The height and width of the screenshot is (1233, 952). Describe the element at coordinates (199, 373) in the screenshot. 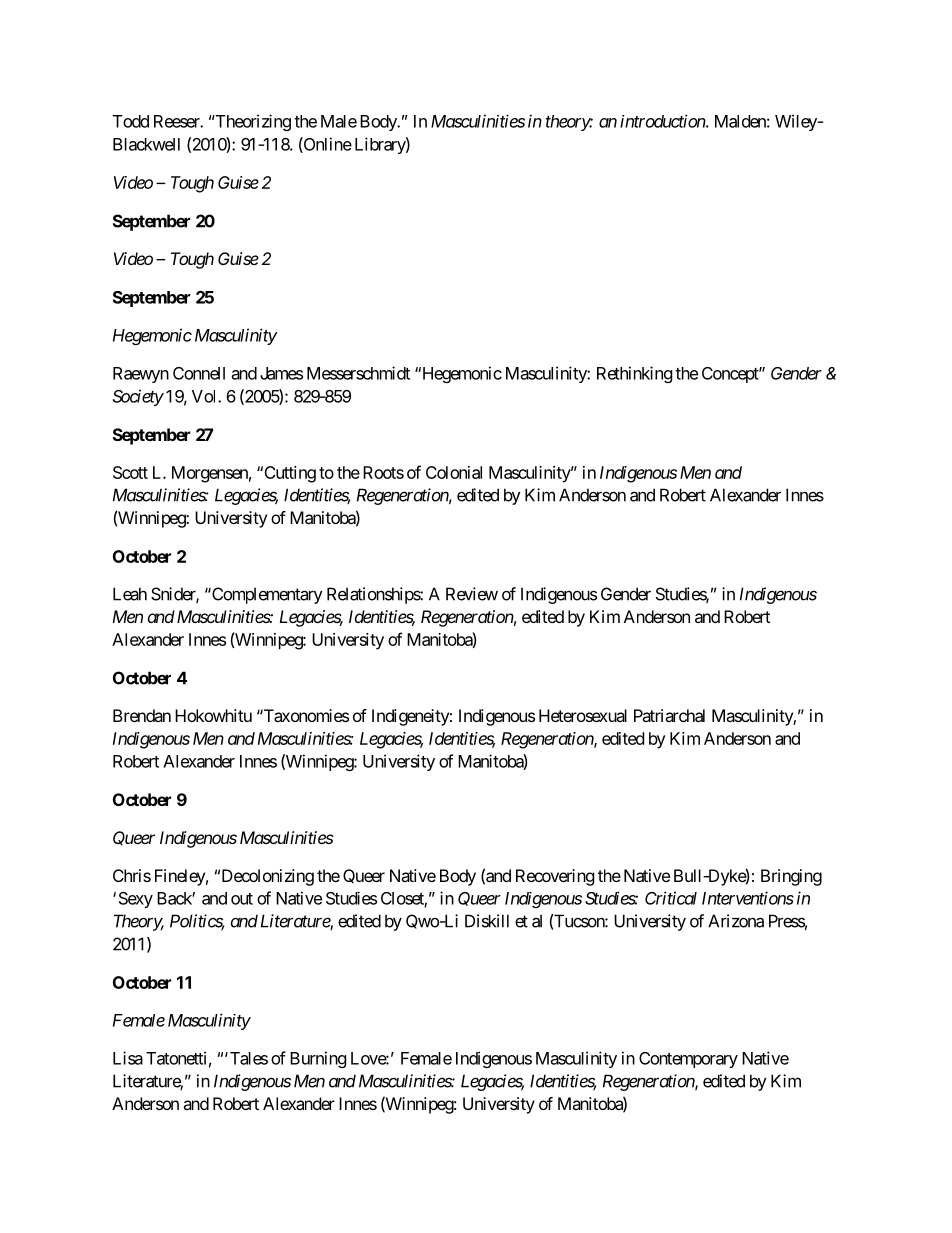

I see `Connell` at that location.
